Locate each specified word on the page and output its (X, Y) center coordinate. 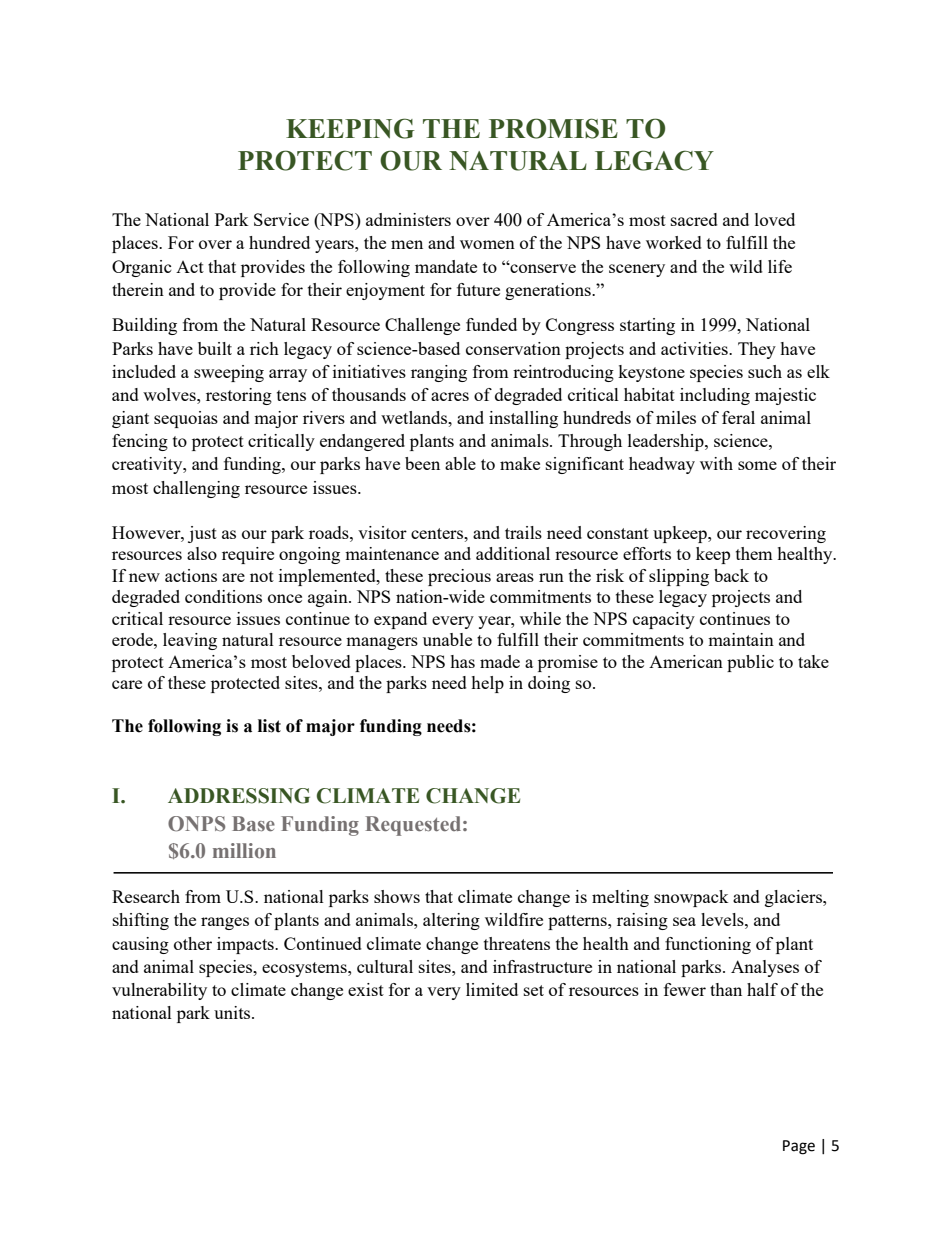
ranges (225, 923)
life (780, 266)
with (716, 463)
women (487, 244)
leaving (190, 641)
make (520, 463)
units (233, 1012)
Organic (142, 268)
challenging (196, 489)
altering (451, 921)
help (487, 684)
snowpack (691, 898)
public (750, 663)
